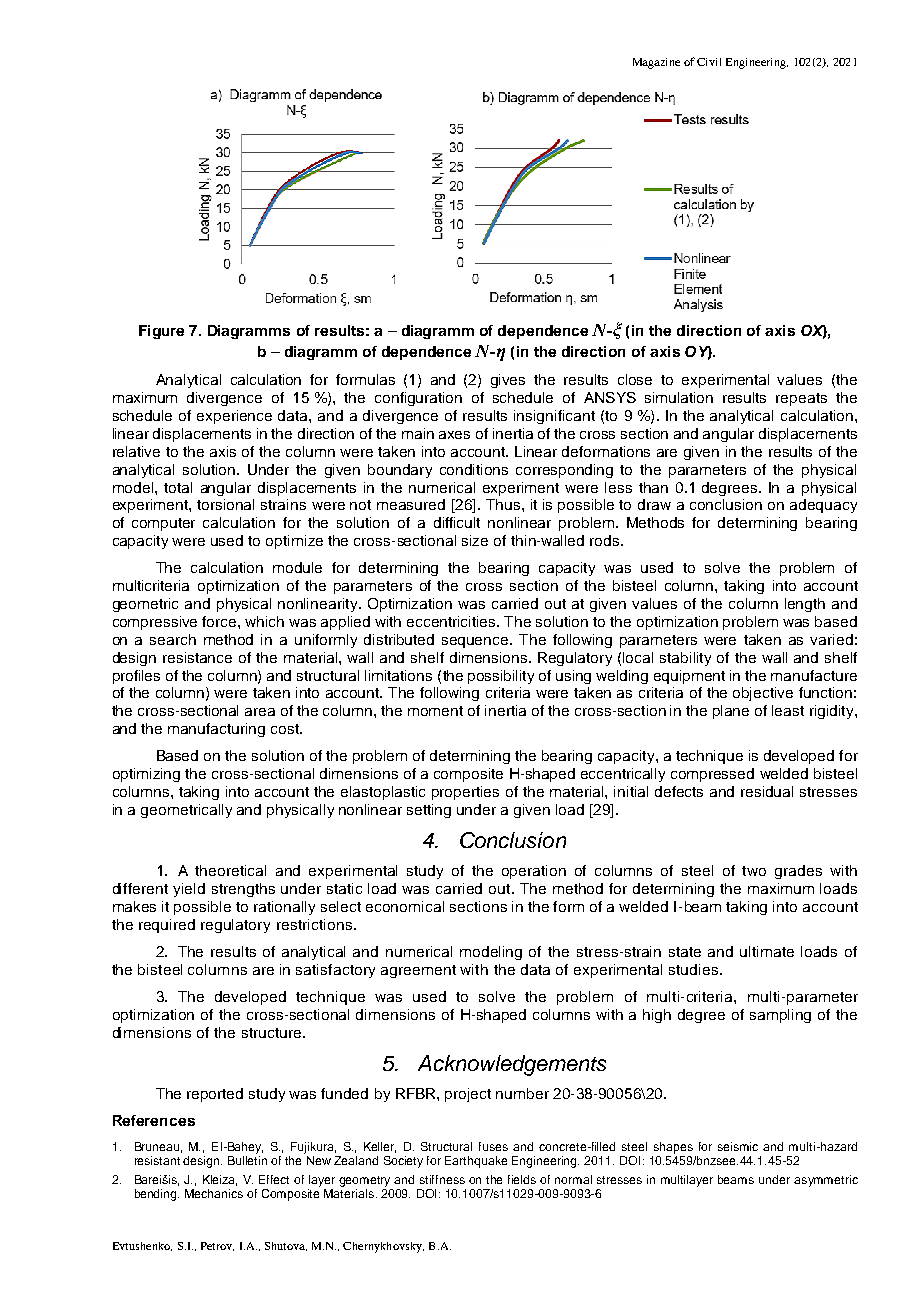  I want to click on objective, so click(763, 694).
